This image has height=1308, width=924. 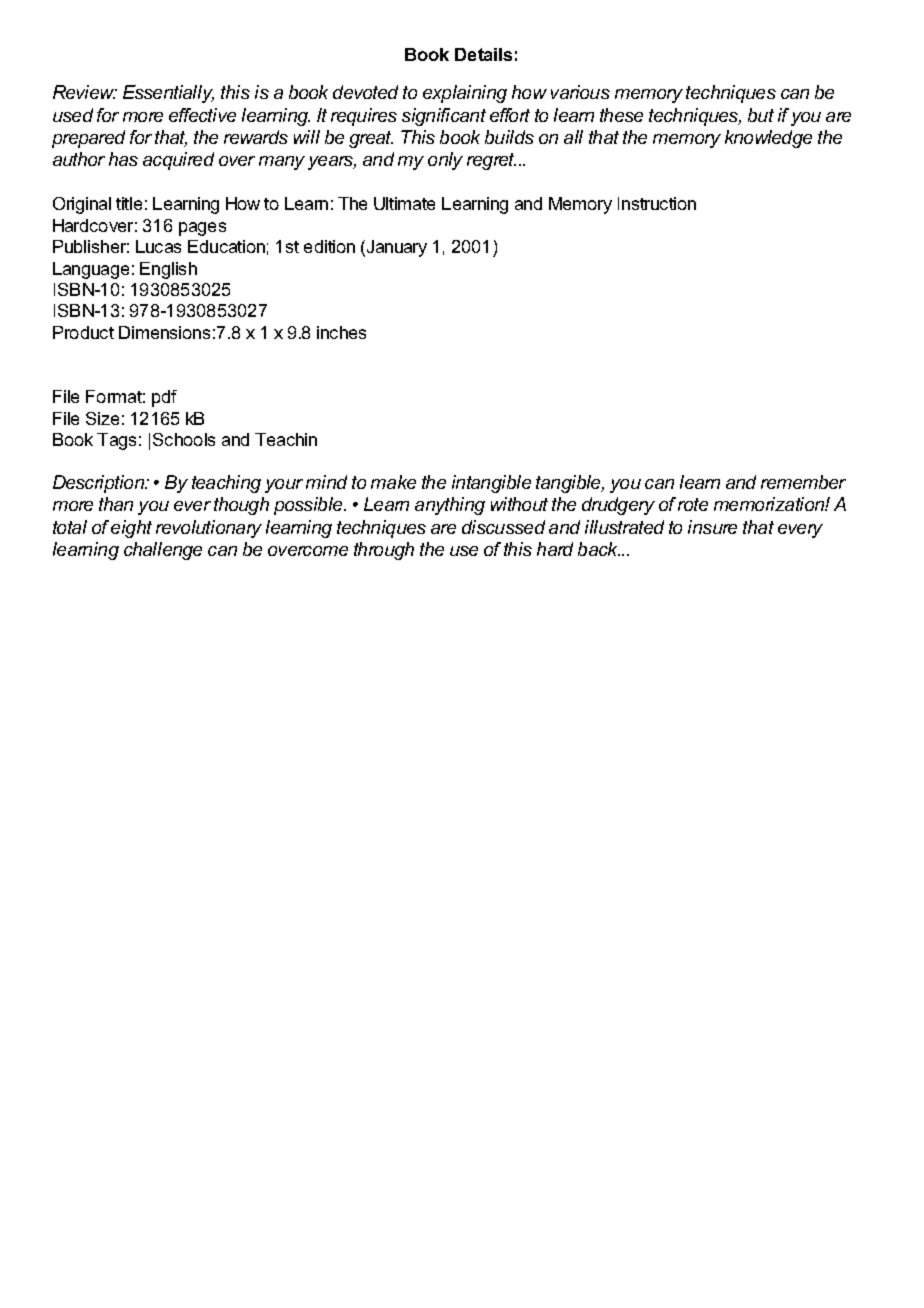 I want to click on Essentially, so click(x=168, y=94).
